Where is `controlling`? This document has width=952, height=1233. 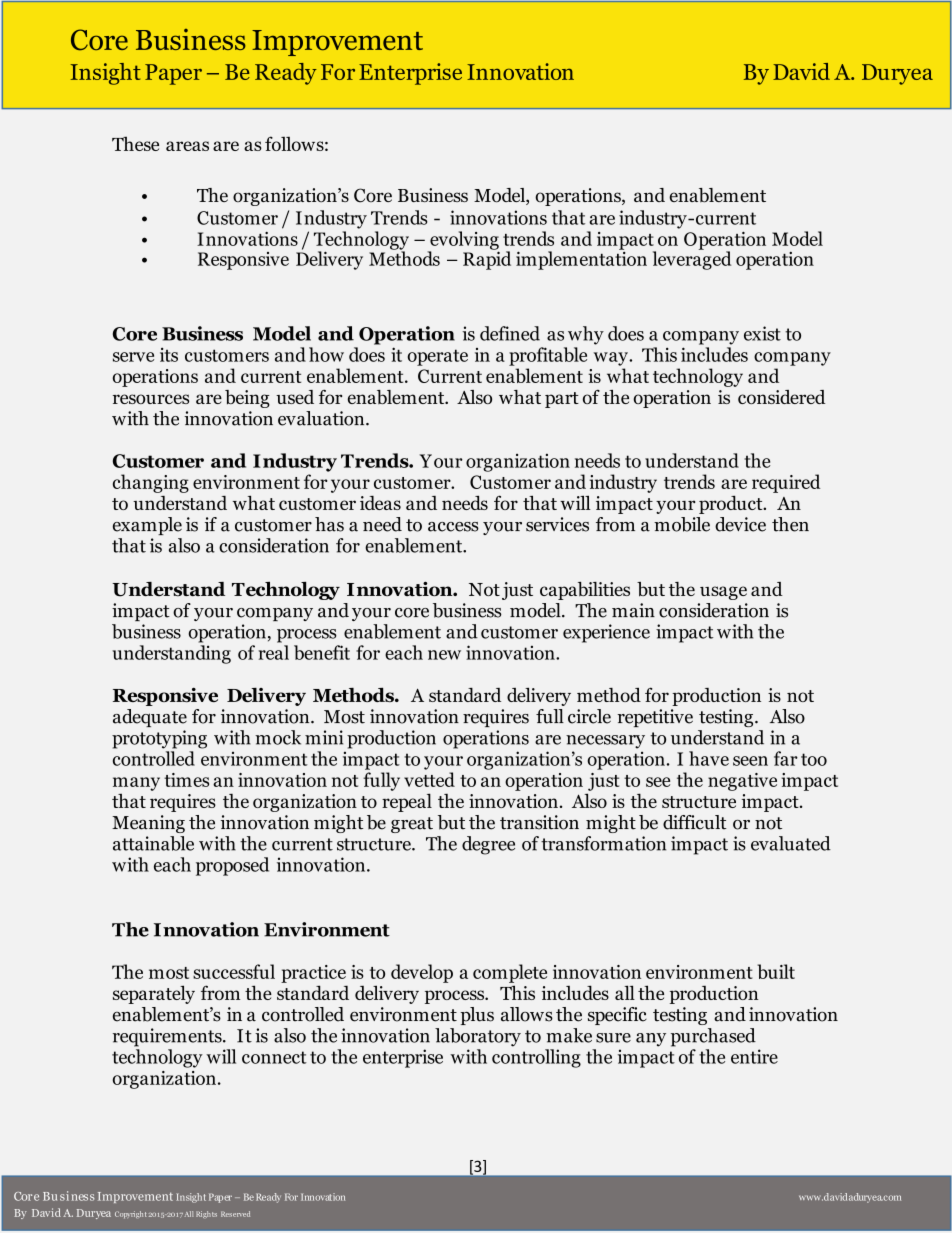
controlling is located at coordinates (536, 1058).
